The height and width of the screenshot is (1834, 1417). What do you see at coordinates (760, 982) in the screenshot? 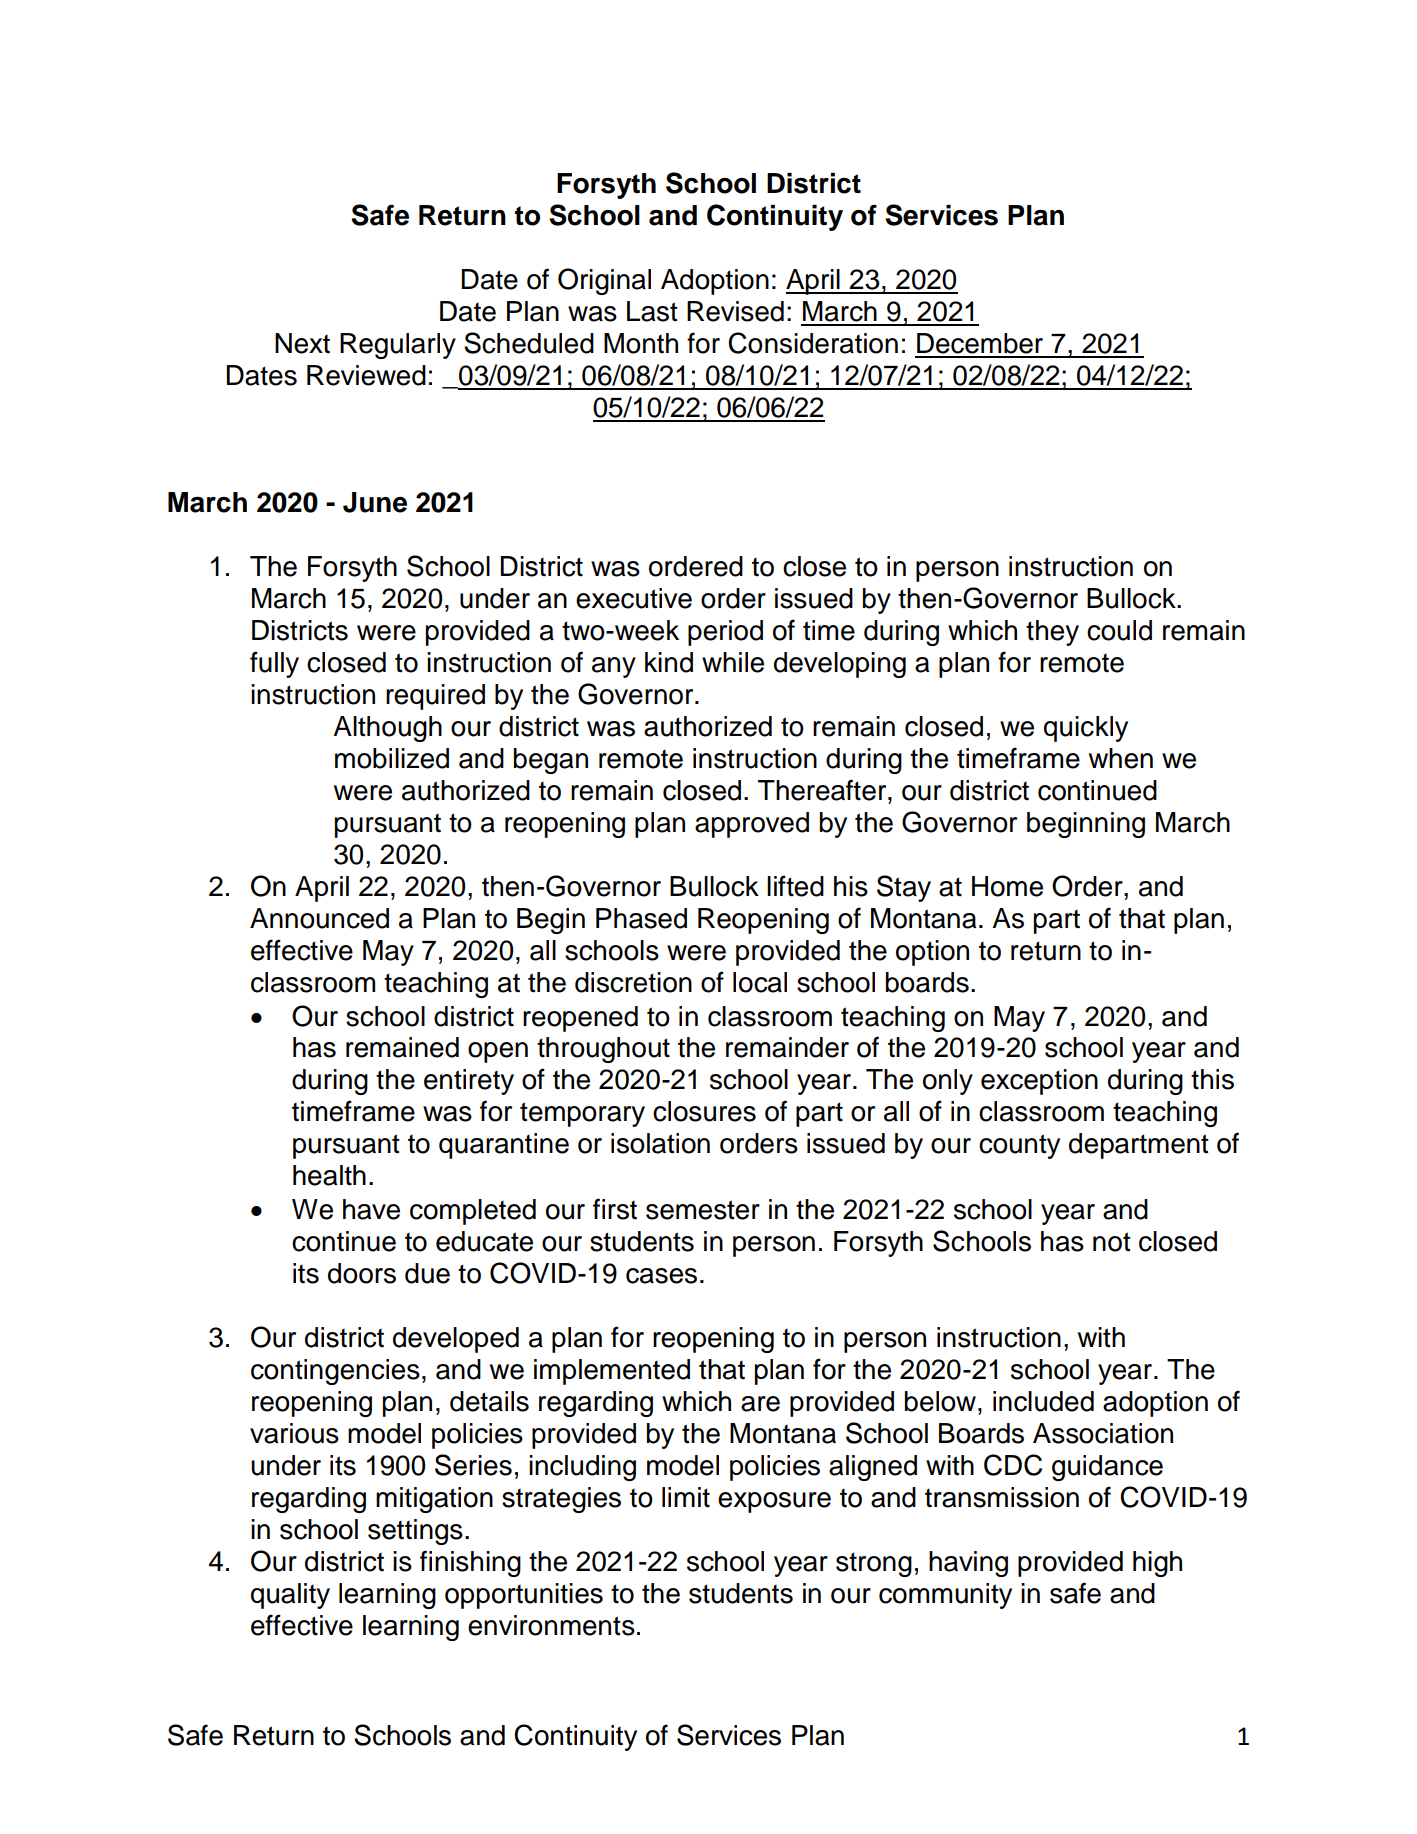
I see `local` at bounding box center [760, 982].
